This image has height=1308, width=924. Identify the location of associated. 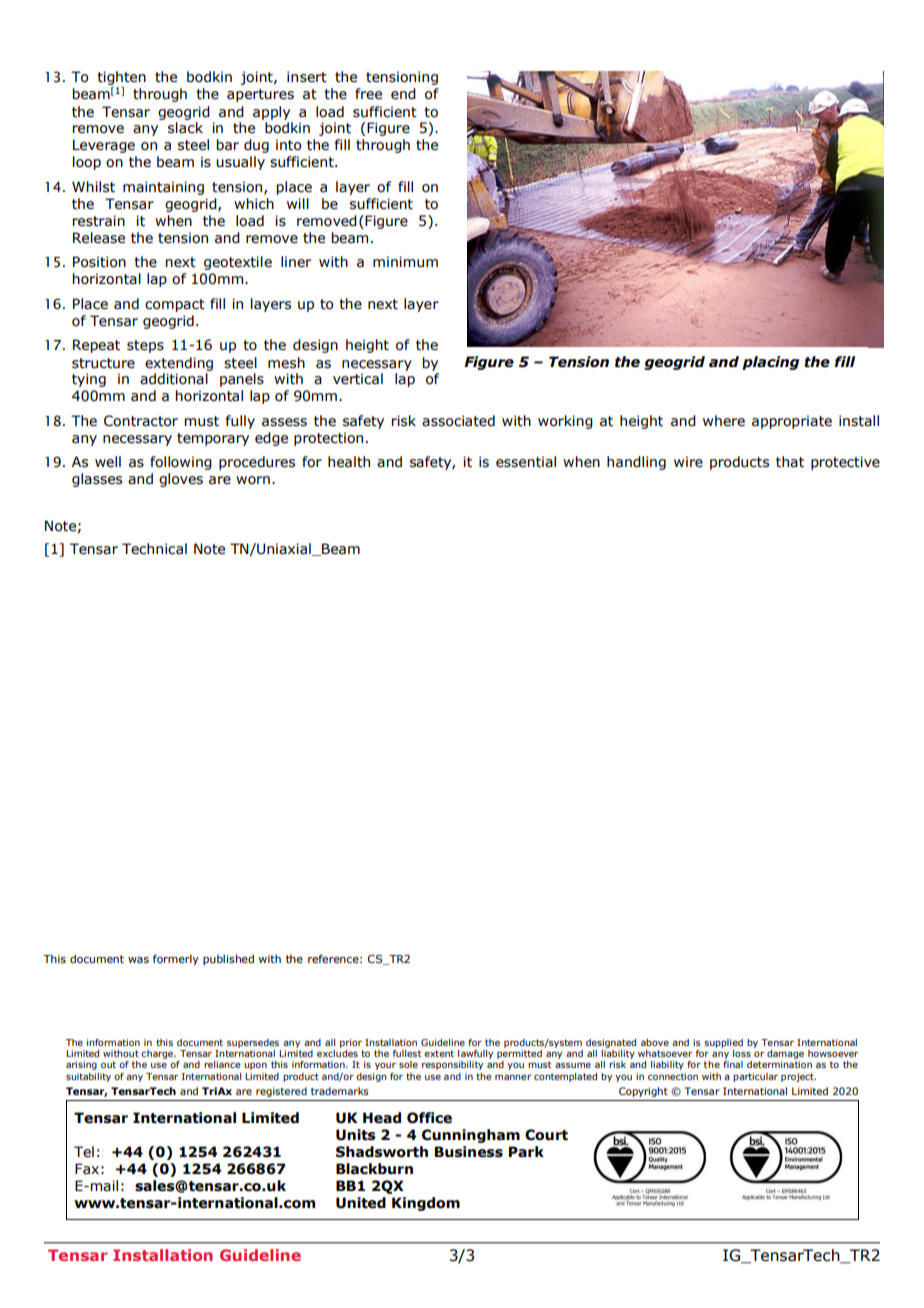
(458, 421).
